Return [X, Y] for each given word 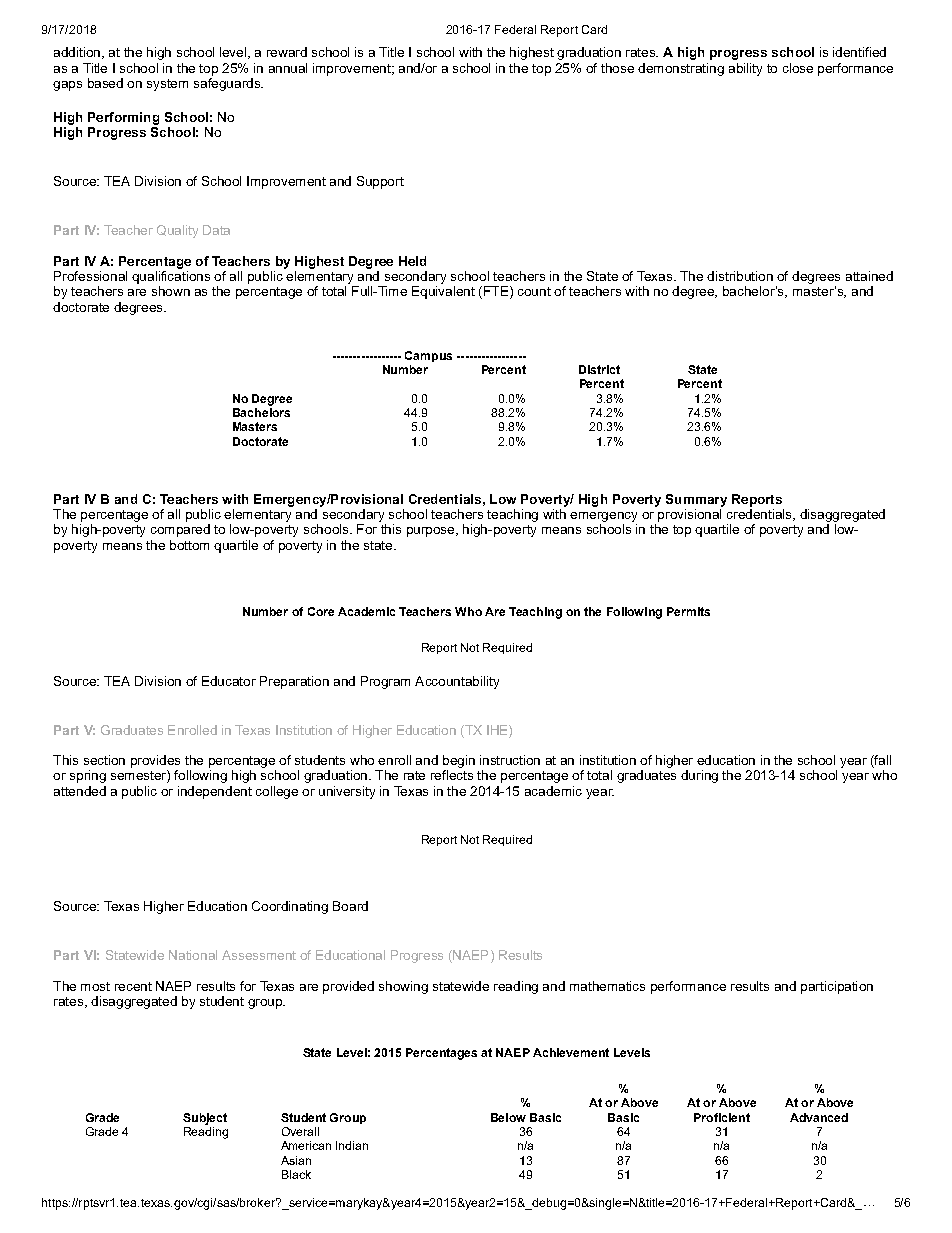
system [167, 85]
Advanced [819, 1117]
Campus [428, 356]
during [699, 776]
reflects [452, 775]
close [798, 68]
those [617, 68]
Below [508, 1117]
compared [180, 530]
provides [155, 761]
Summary [696, 500]
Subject [205, 1119]
